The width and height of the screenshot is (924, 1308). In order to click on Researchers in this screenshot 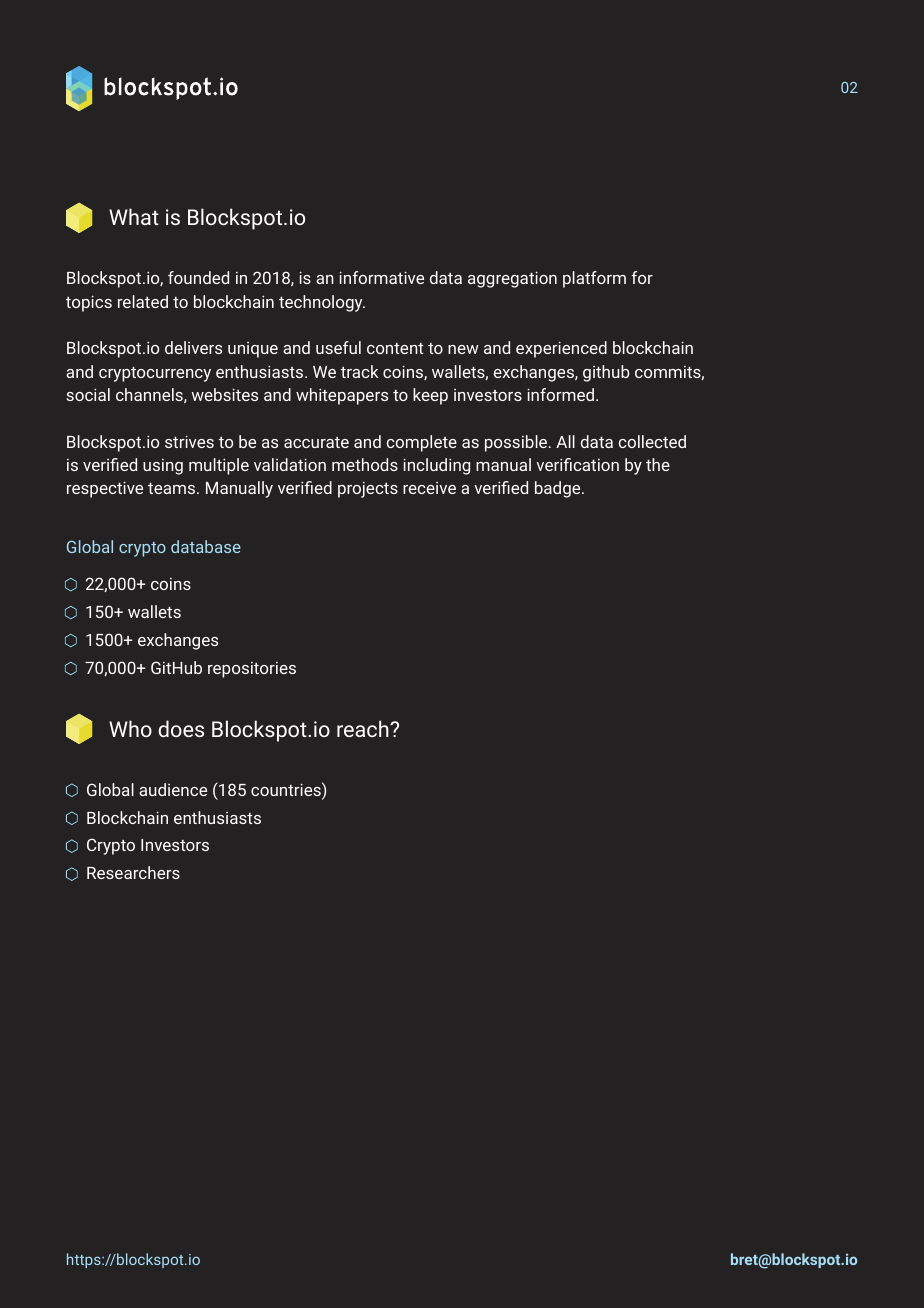, I will do `click(133, 872)`.
